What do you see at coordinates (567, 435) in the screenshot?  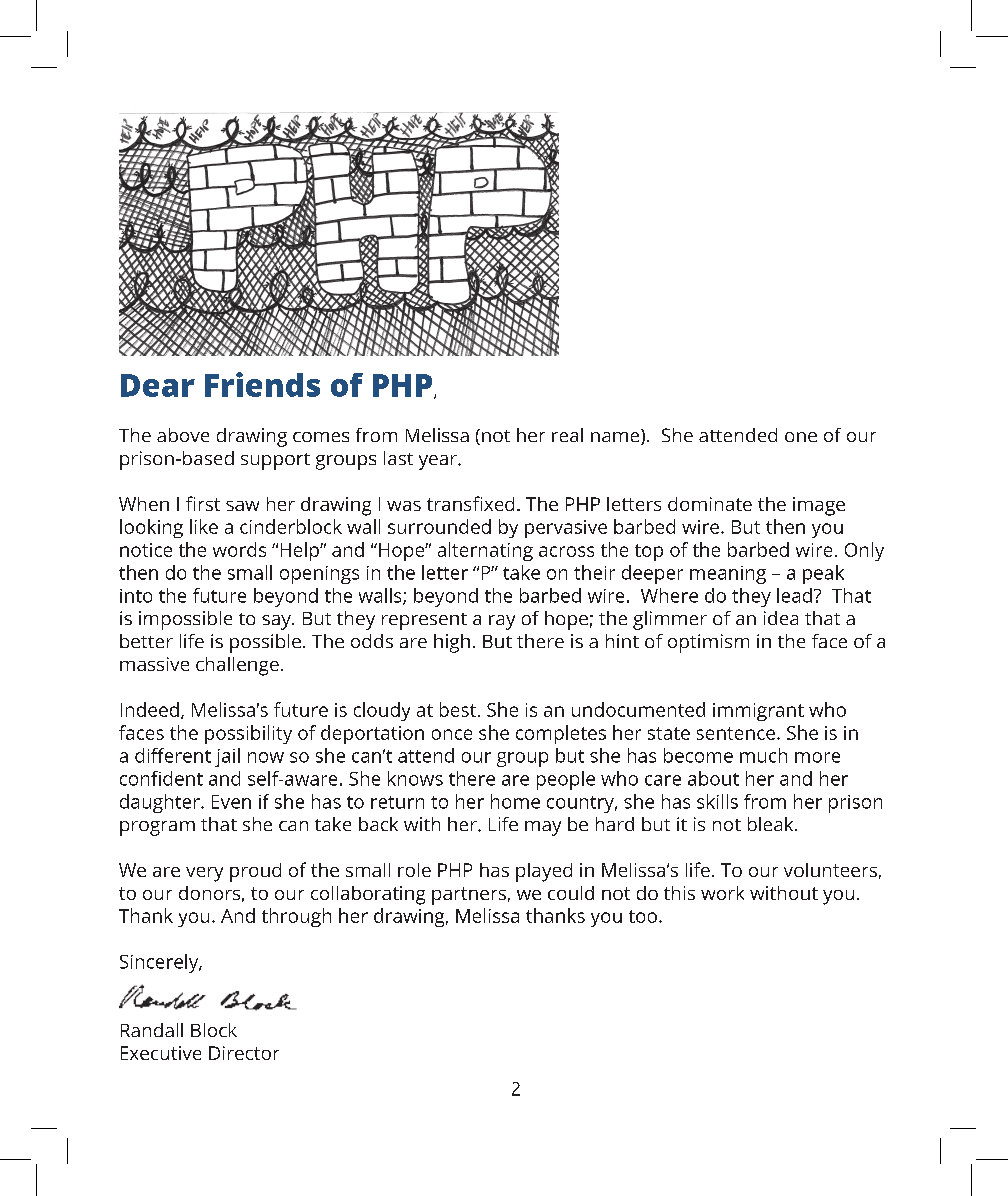 I see `real` at bounding box center [567, 435].
